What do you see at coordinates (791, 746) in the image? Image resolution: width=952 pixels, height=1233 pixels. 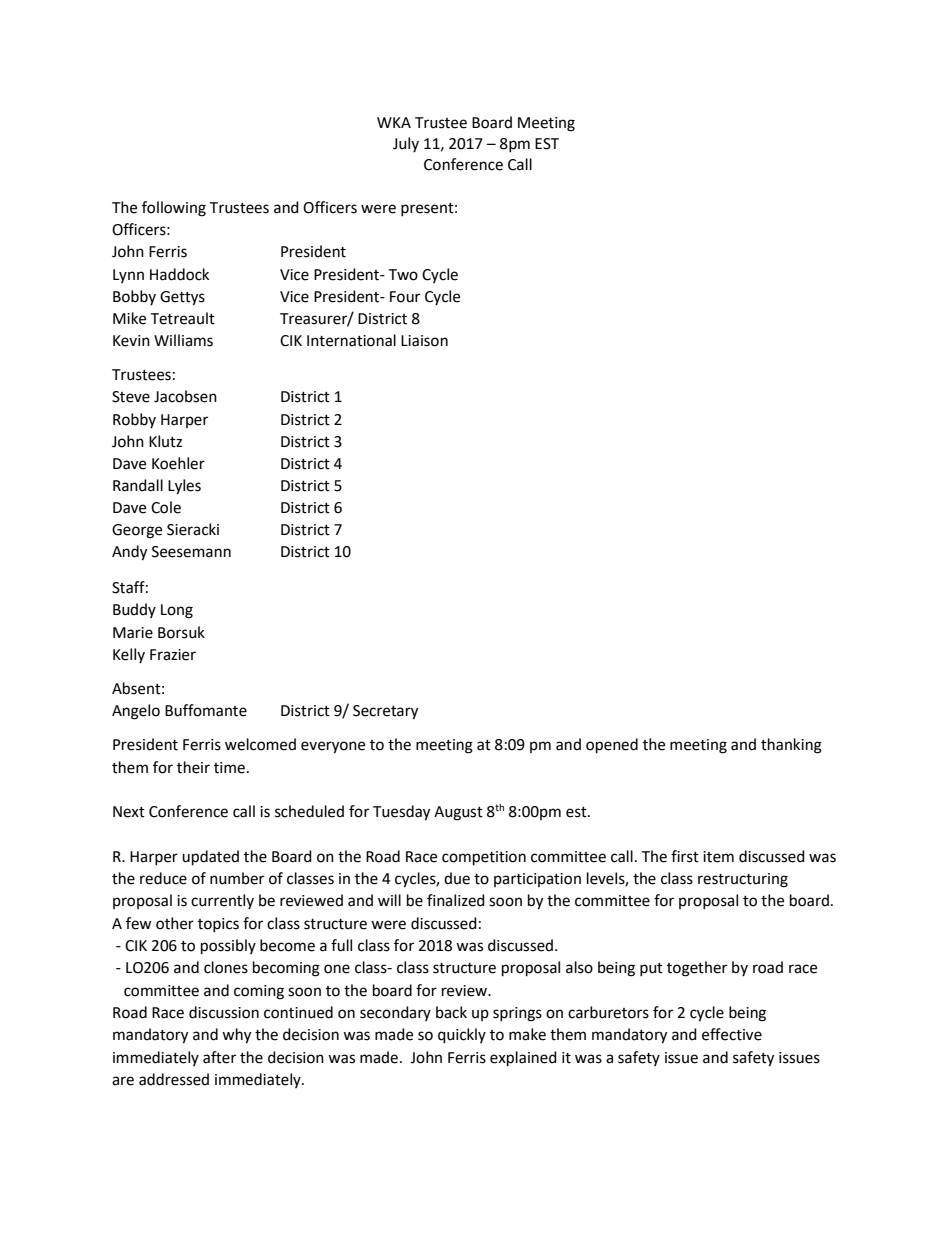 I see `thanking` at bounding box center [791, 746].
